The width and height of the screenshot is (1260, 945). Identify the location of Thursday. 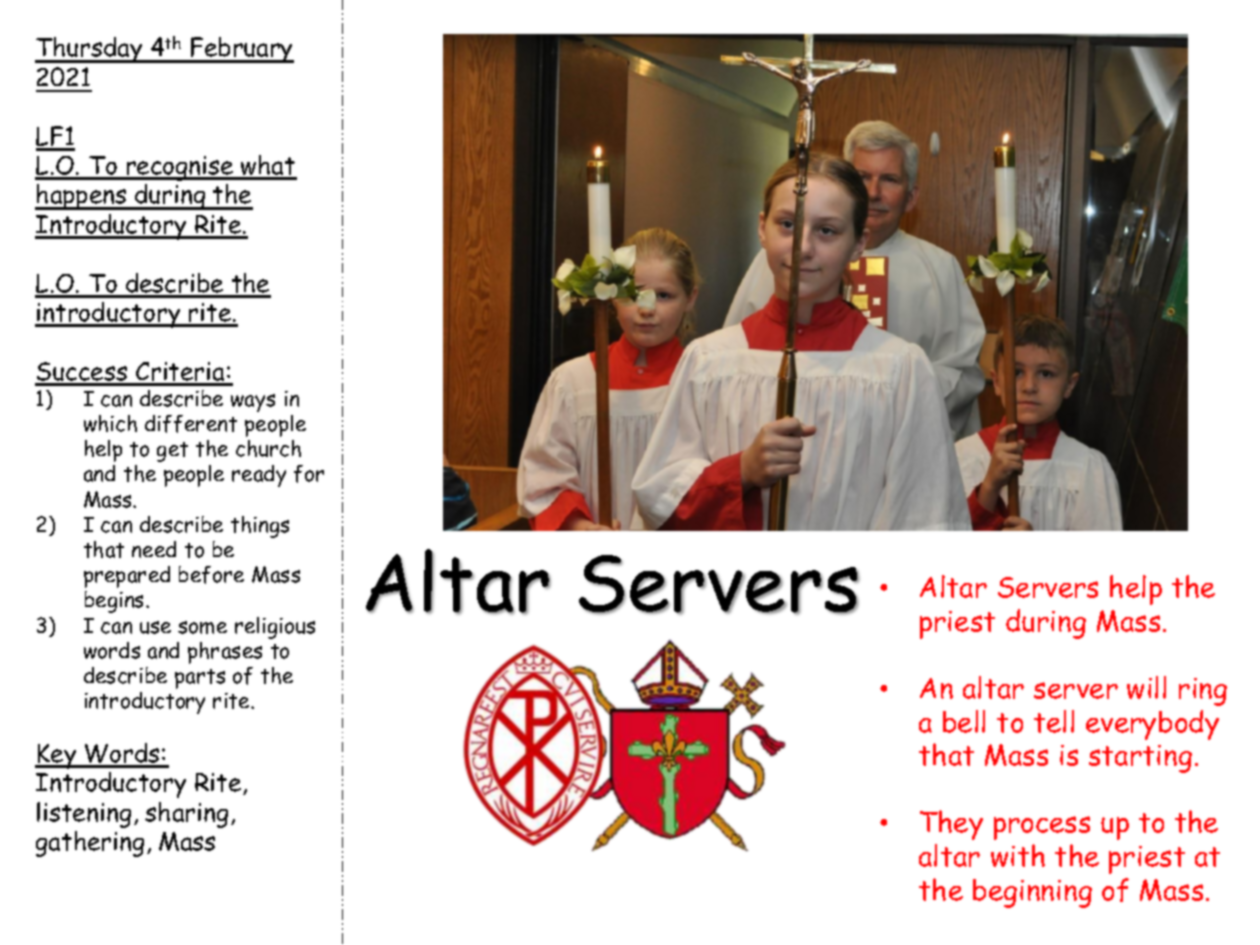
(90, 50).
